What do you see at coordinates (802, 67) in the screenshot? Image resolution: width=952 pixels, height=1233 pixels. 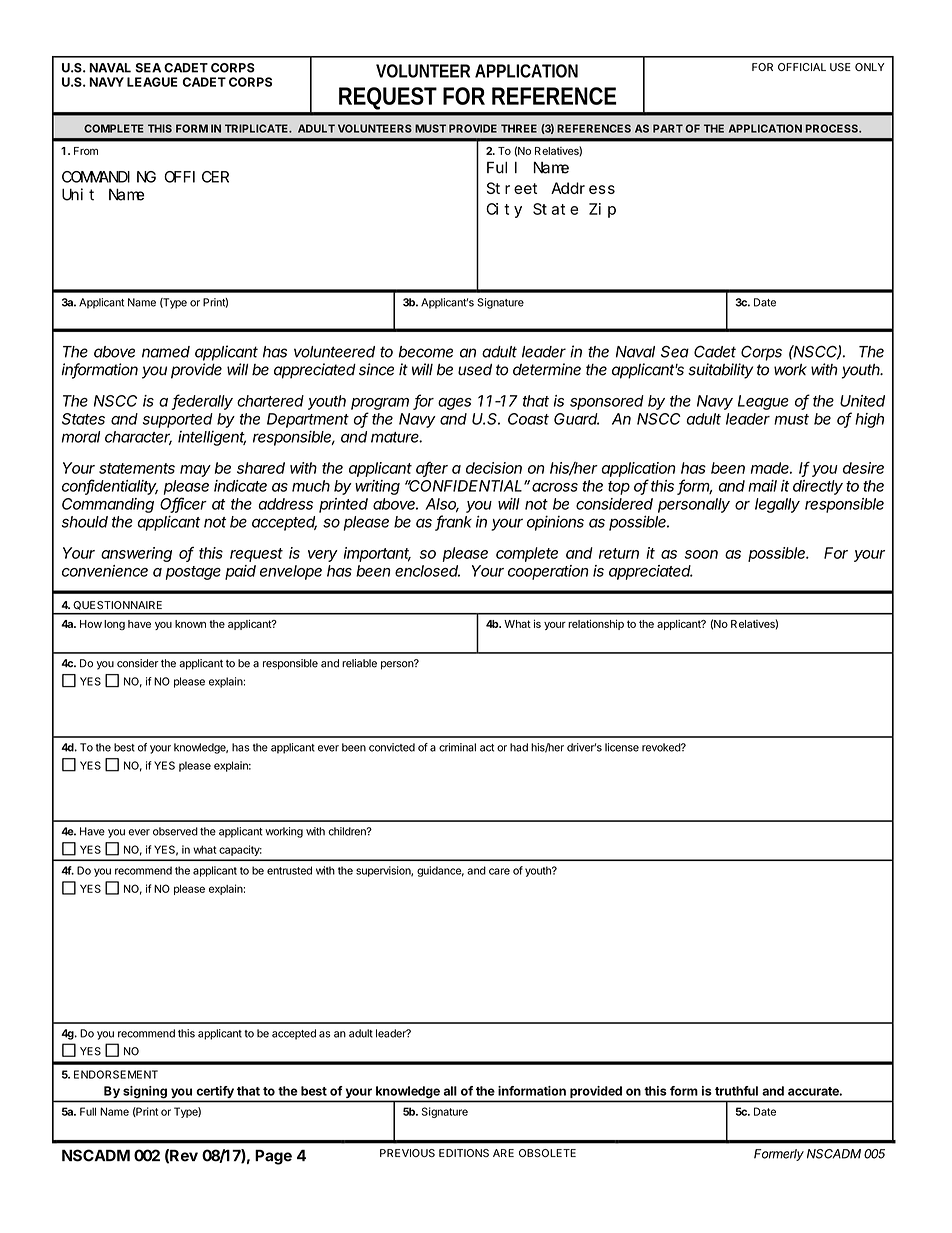 I see `OFFICIAL` at bounding box center [802, 67].
